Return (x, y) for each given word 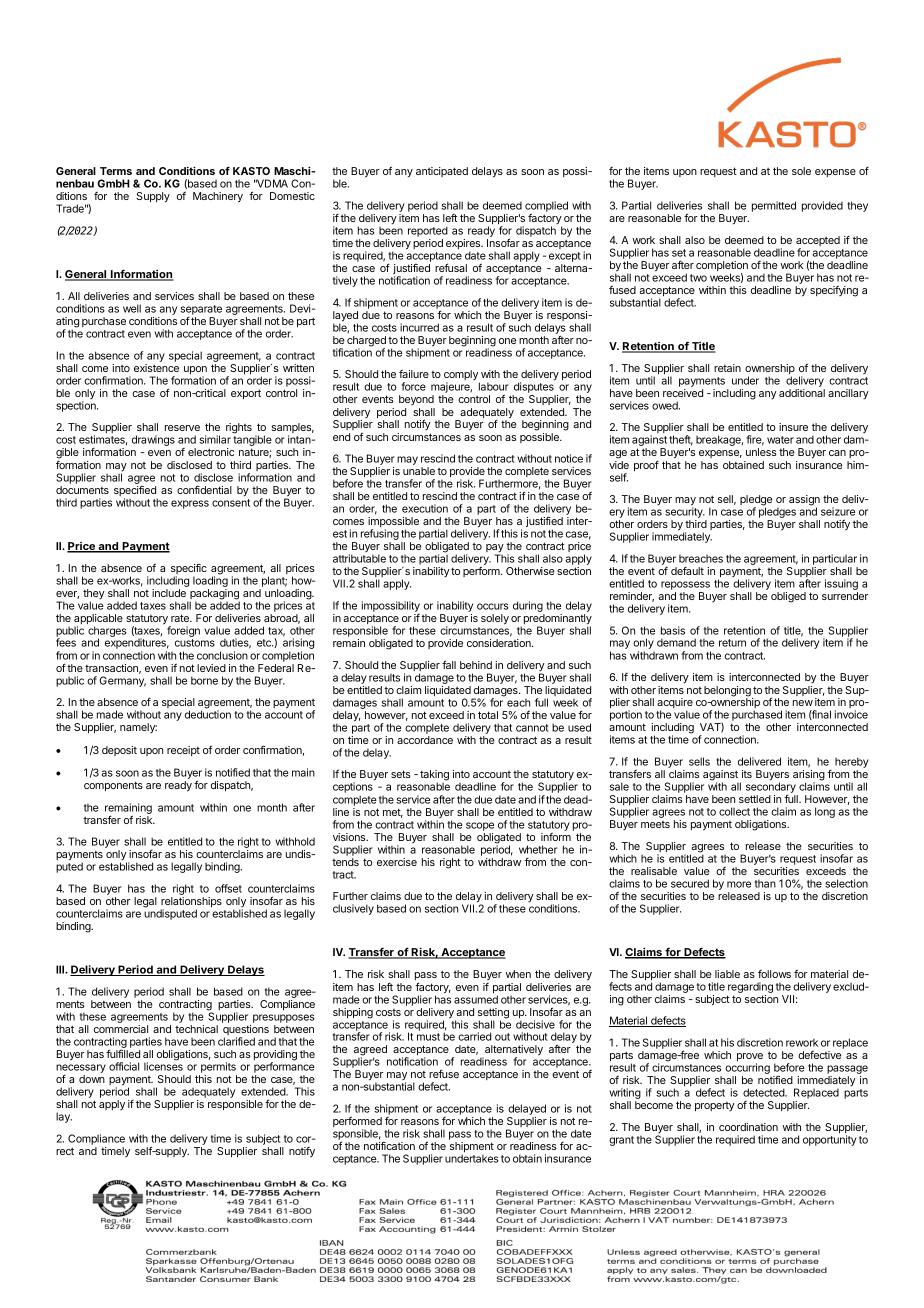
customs (195, 643)
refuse (444, 1073)
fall (449, 664)
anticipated (442, 172)
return (732, 643)
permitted (774, 206)
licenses (163, 1066)
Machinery (218, 197)
